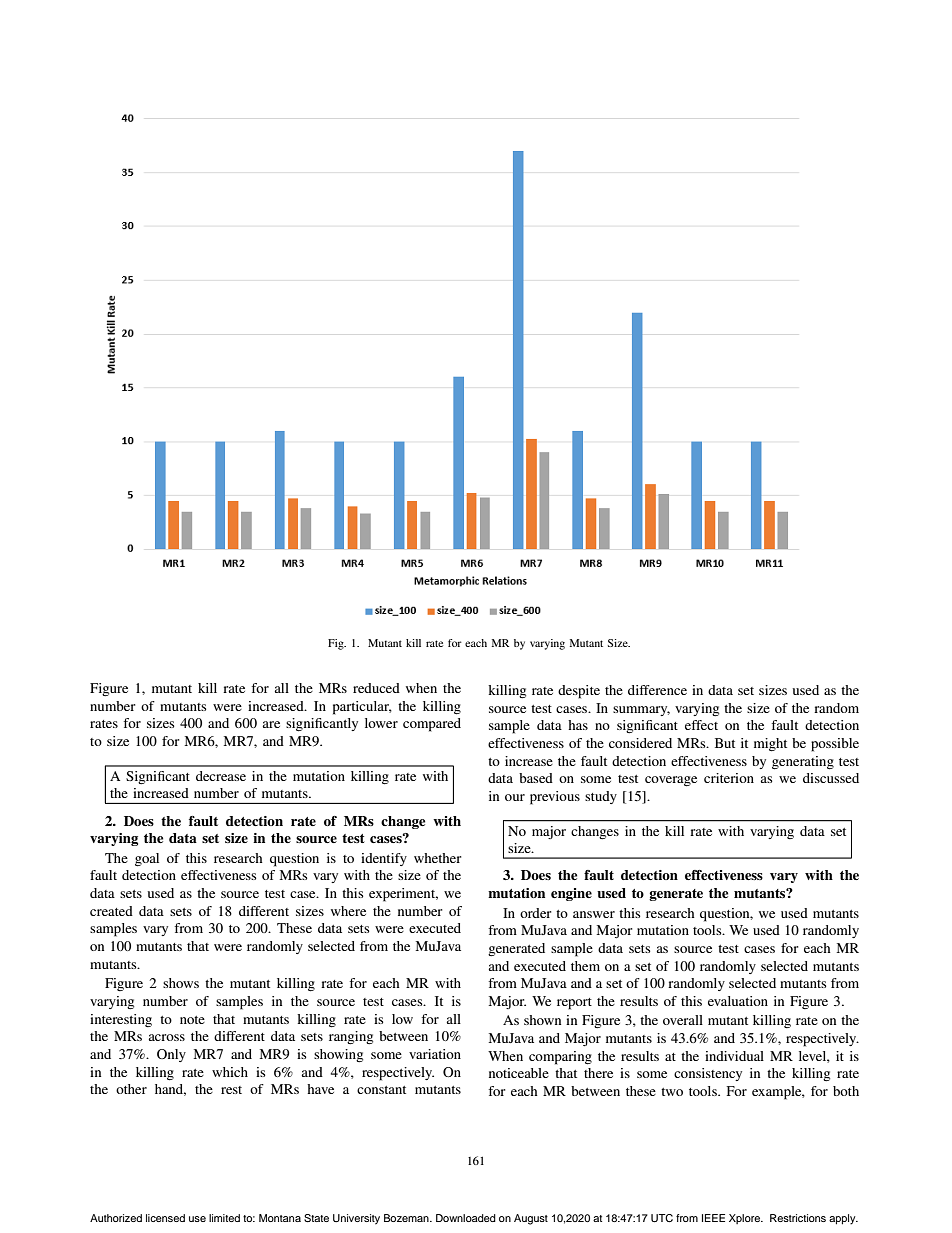 The image size is (952, 1233). Describe the element at coordinates (657, 690) in the screenshot. I see `difference` at that location.
